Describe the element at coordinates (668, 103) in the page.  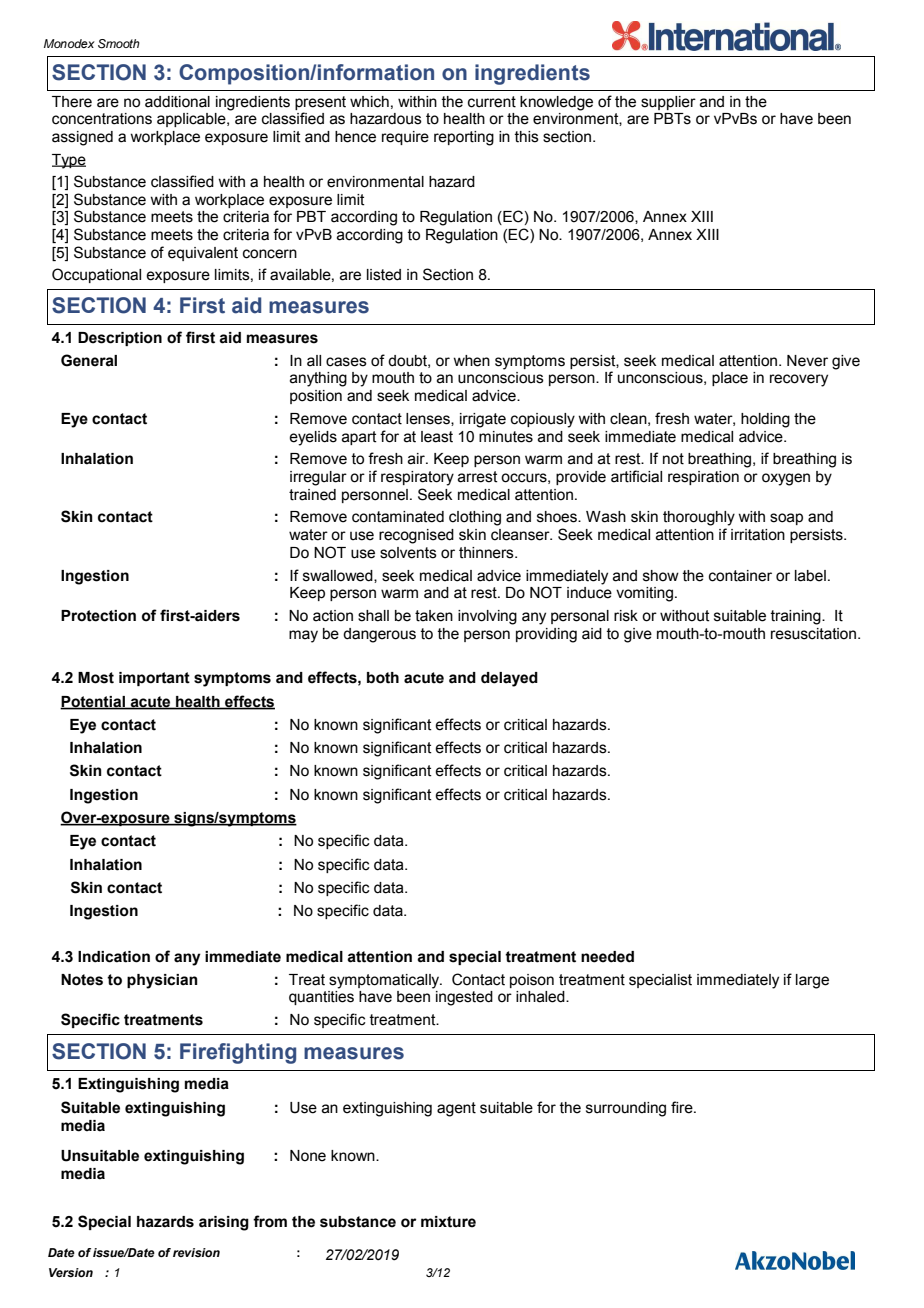
I see `supplier` at that location.
